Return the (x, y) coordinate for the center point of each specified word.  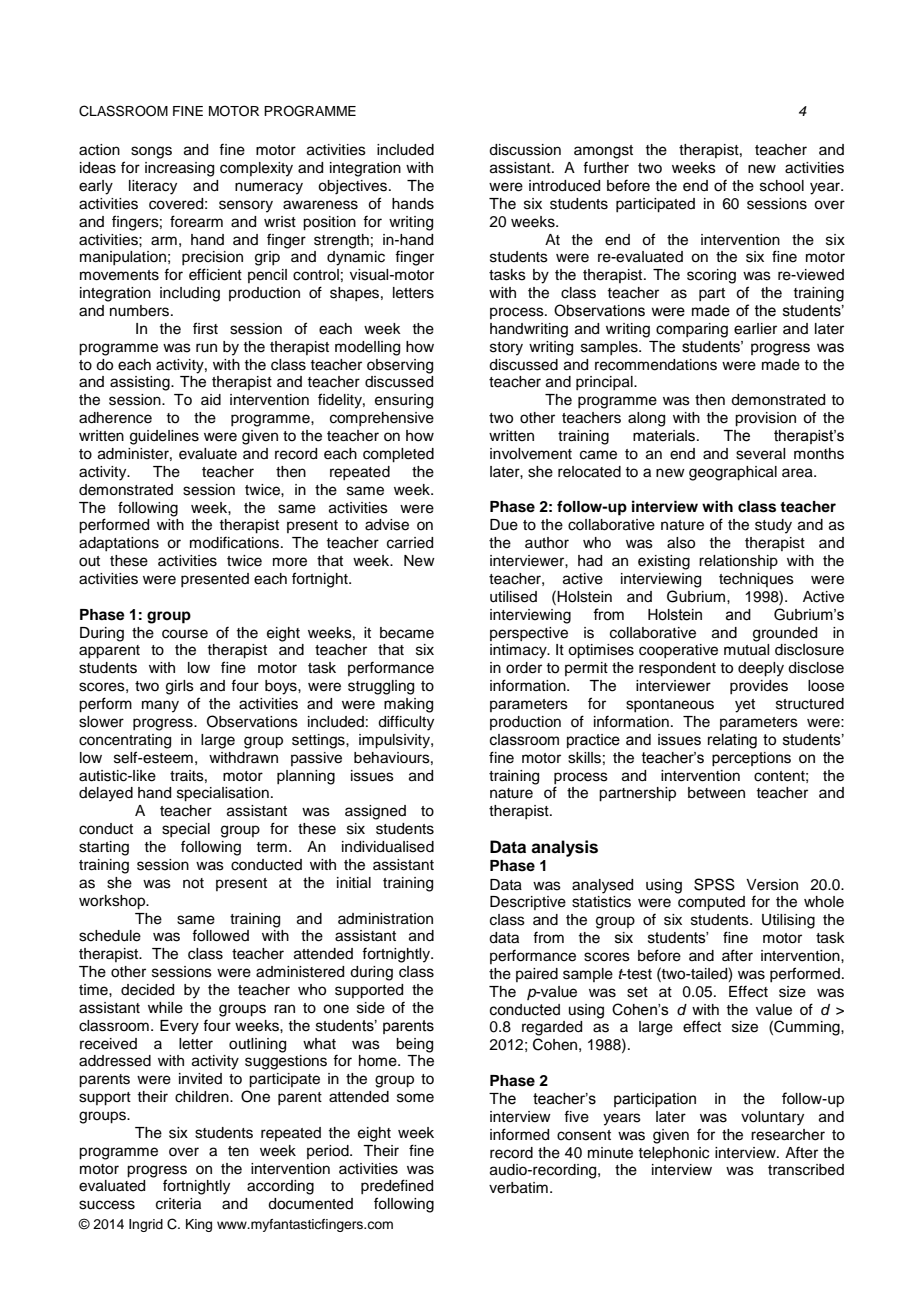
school (782, 186)
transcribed (806, 1170)
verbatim (518, 1188)
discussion (525, 150)
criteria (178, 1204)
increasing (179, 169)
